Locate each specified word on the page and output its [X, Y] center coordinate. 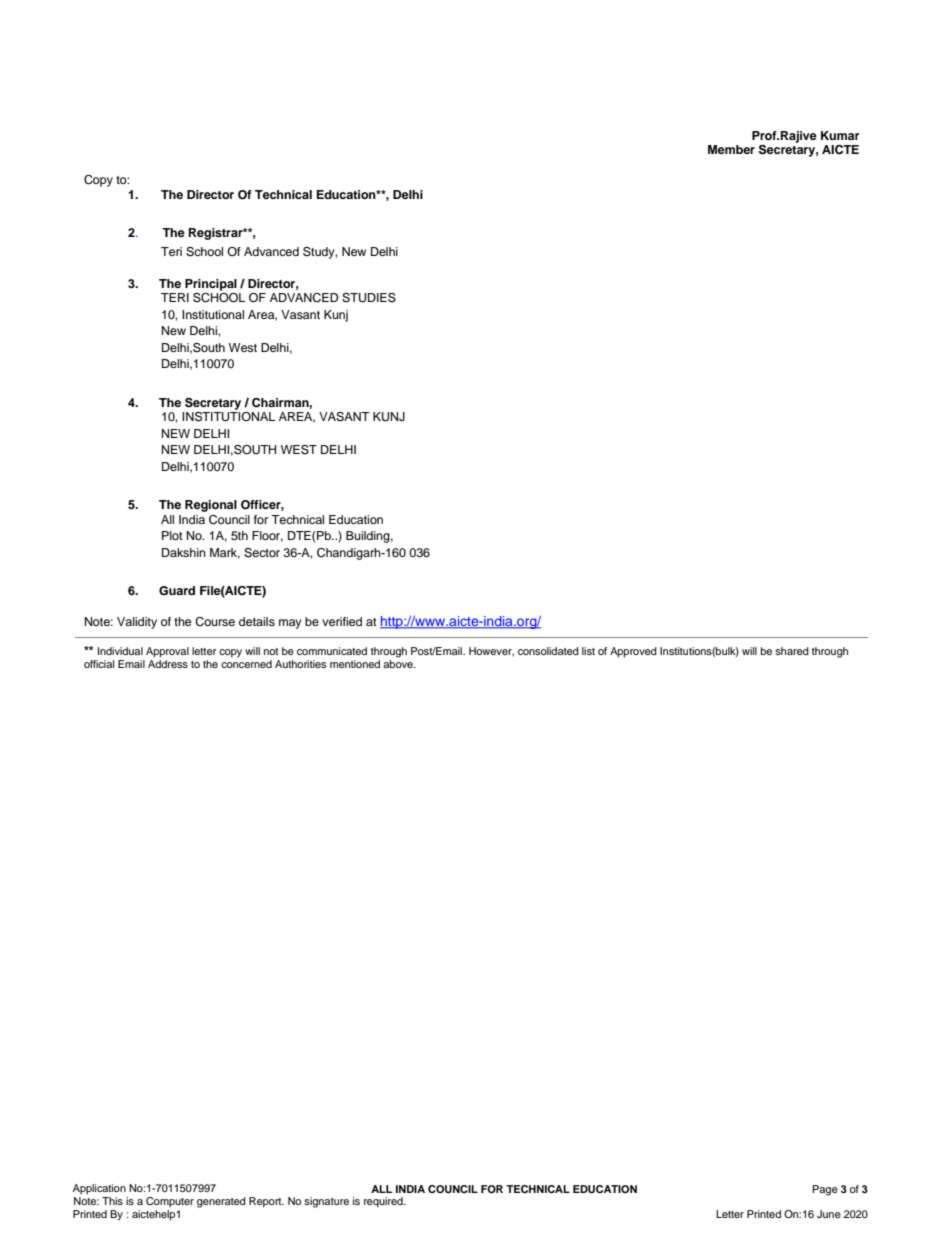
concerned [246, 664]
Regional [211, 506]
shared [792, 651]
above [399, 664]
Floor [267, 536]
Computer [170, 1202]
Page [825, 1190]
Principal [211, 285]
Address [168, 664]
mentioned [355, 664]
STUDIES [369, 298]
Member [731, 149]
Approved [633, 652]
